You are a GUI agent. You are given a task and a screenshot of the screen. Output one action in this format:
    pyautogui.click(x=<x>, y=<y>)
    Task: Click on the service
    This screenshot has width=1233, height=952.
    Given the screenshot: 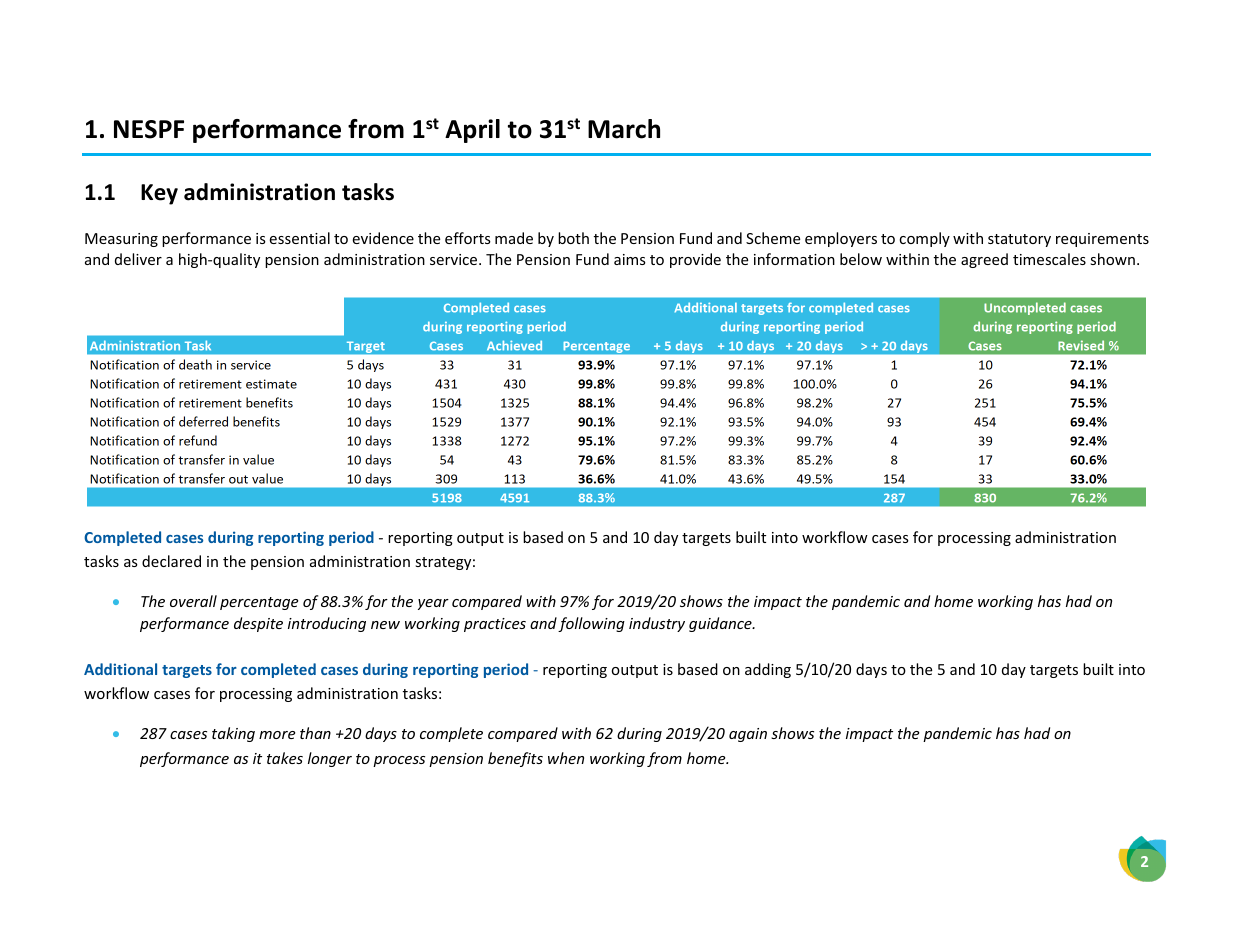 What is the action you would take?
    pyautogui.click(x=455, y=259)
